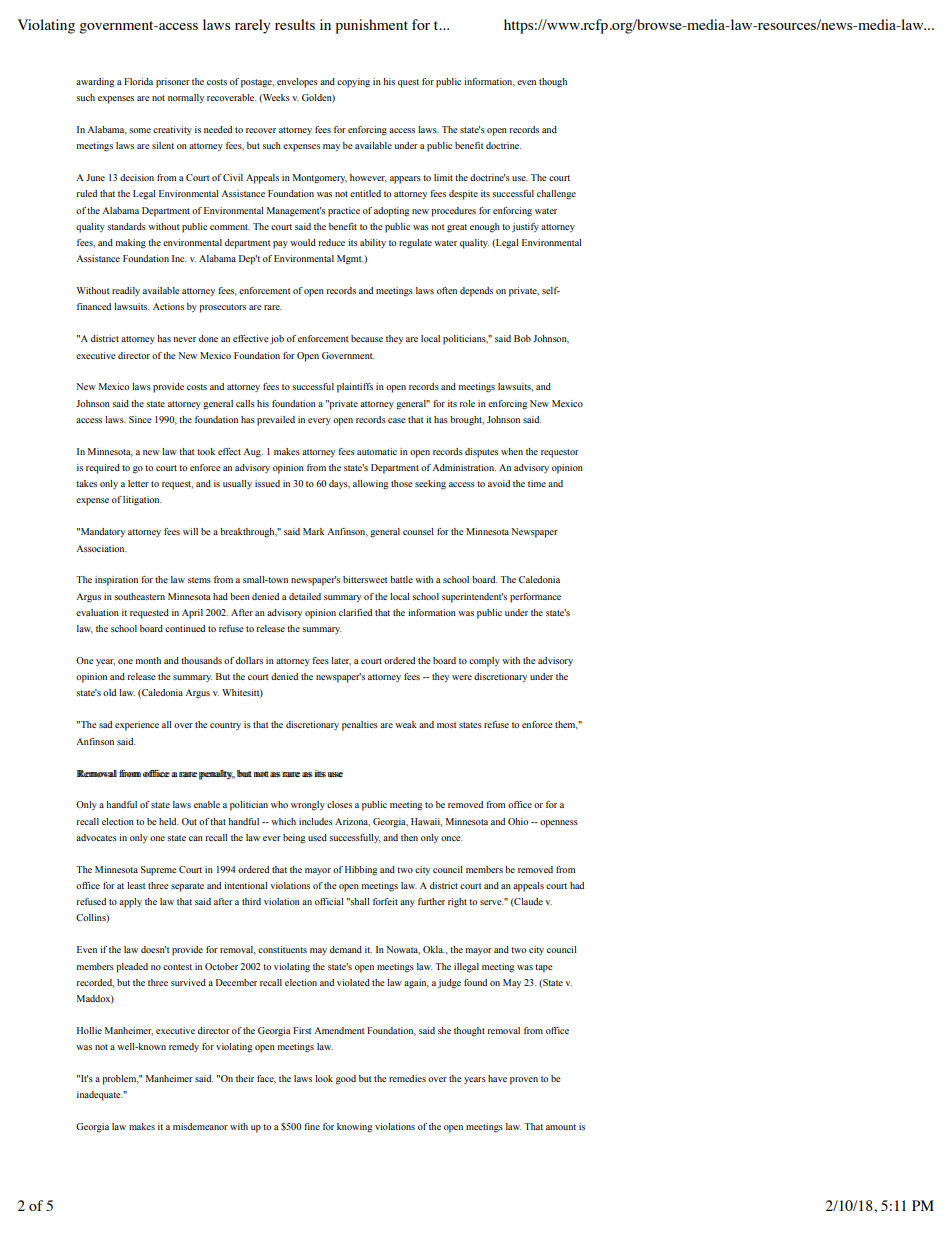  I want to click on them, so click(566, 725).
